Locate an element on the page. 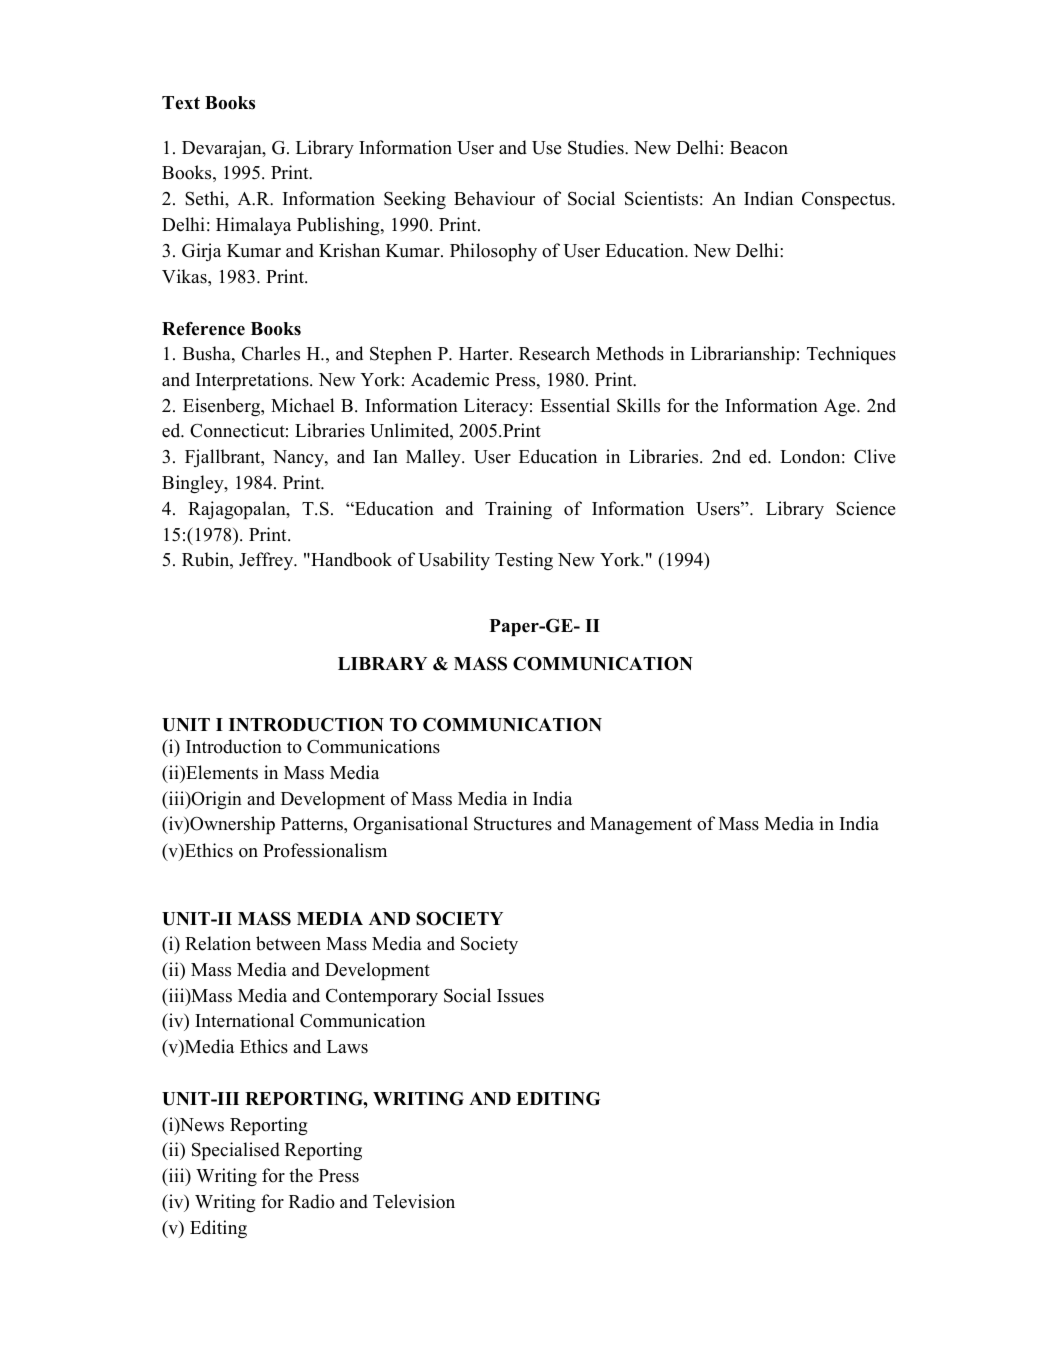 This document has height=1370, width=1059. Specialised is located at coordinates (236, 1151).
